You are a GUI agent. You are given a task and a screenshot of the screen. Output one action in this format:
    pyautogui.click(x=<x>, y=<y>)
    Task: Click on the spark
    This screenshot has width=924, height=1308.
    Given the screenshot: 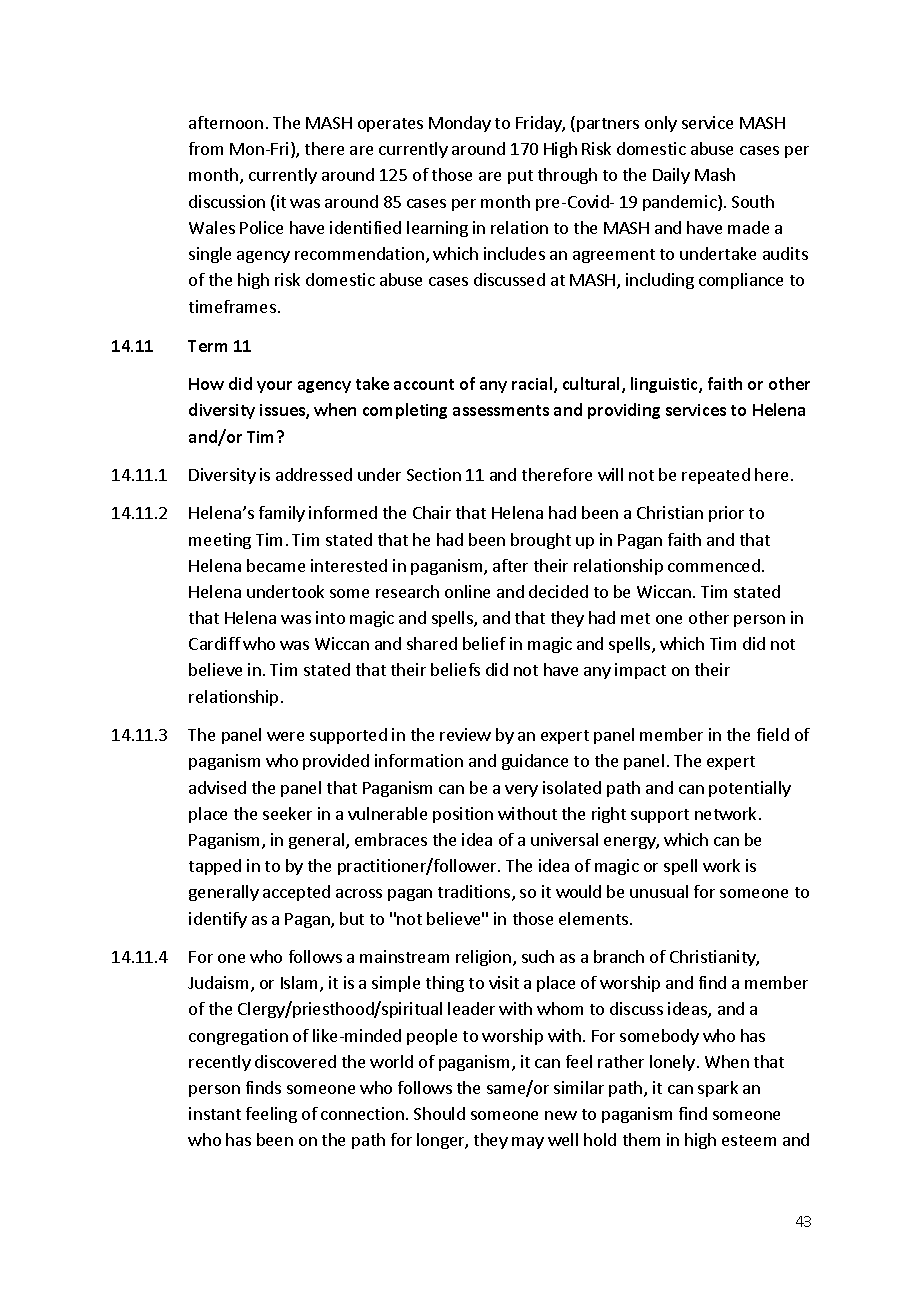 What is the action you would take?
    pyautogui.click(x=718, y=1089)
